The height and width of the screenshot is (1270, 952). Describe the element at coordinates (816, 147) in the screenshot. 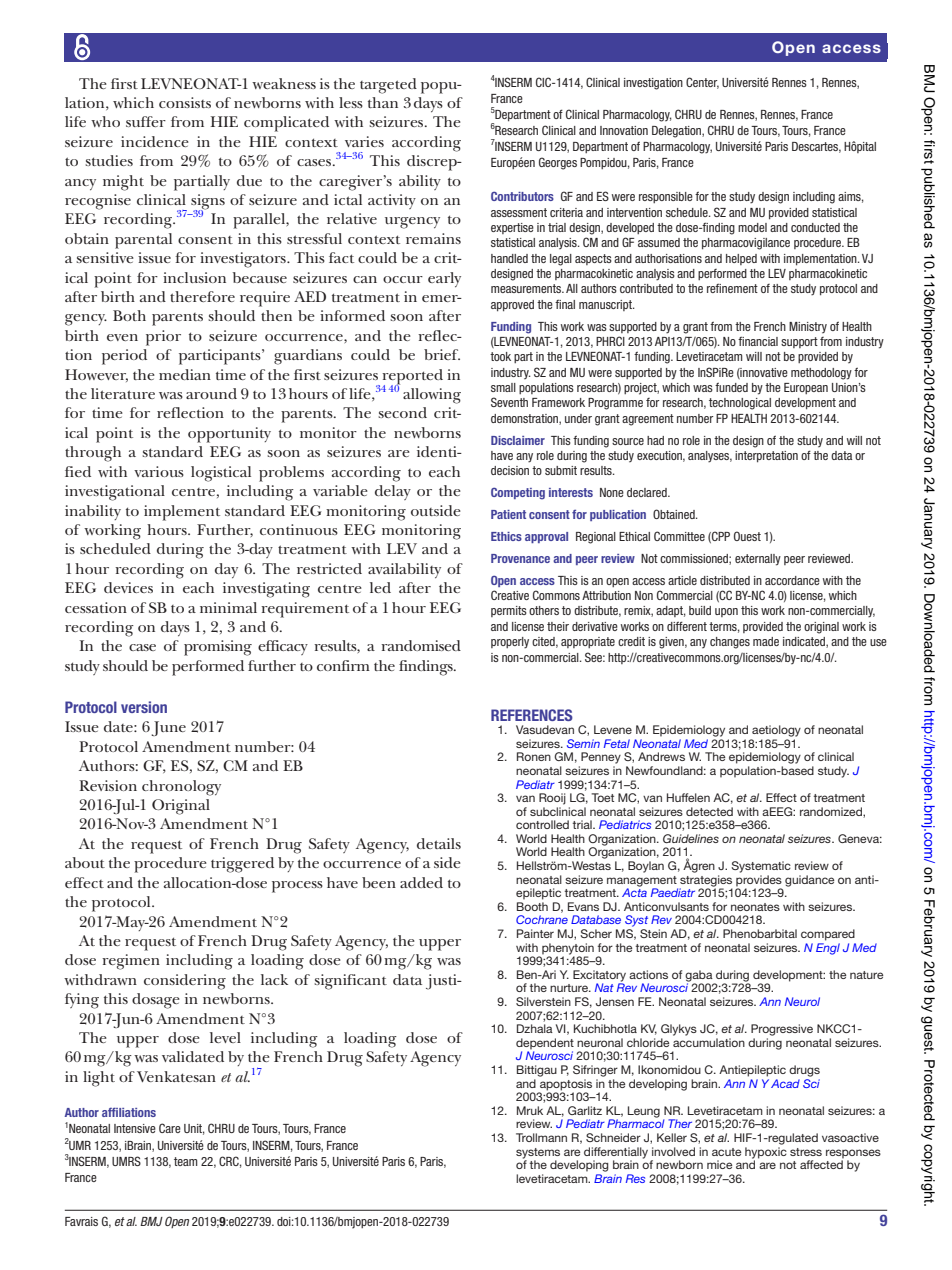

I see `Descartes` at that location.
